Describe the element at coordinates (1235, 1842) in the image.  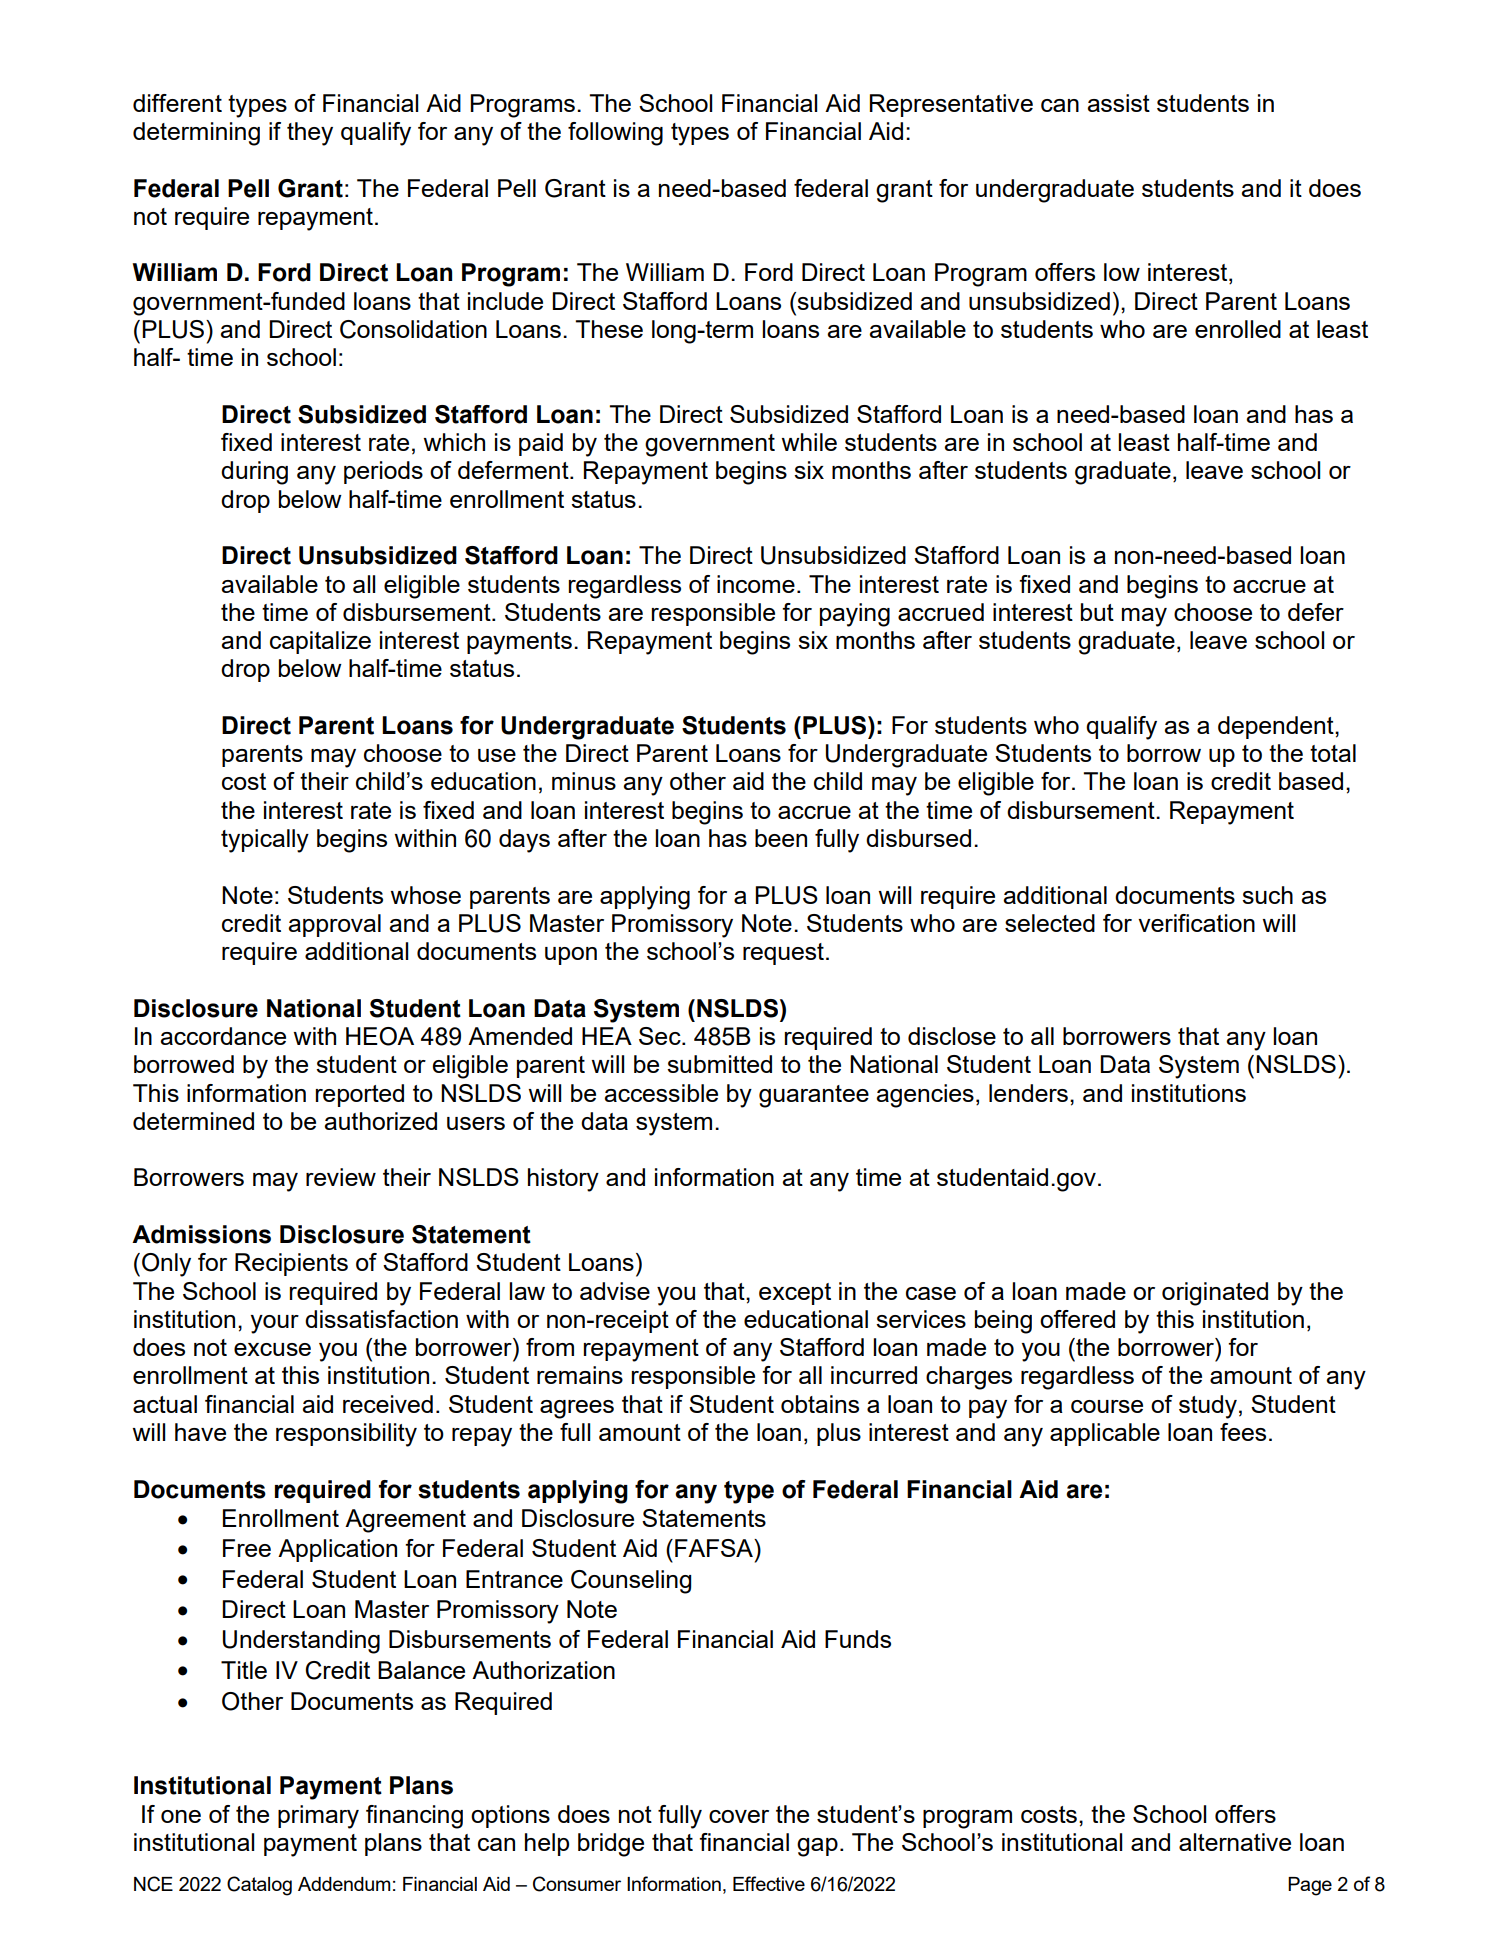
I see `alternative` at that location.
